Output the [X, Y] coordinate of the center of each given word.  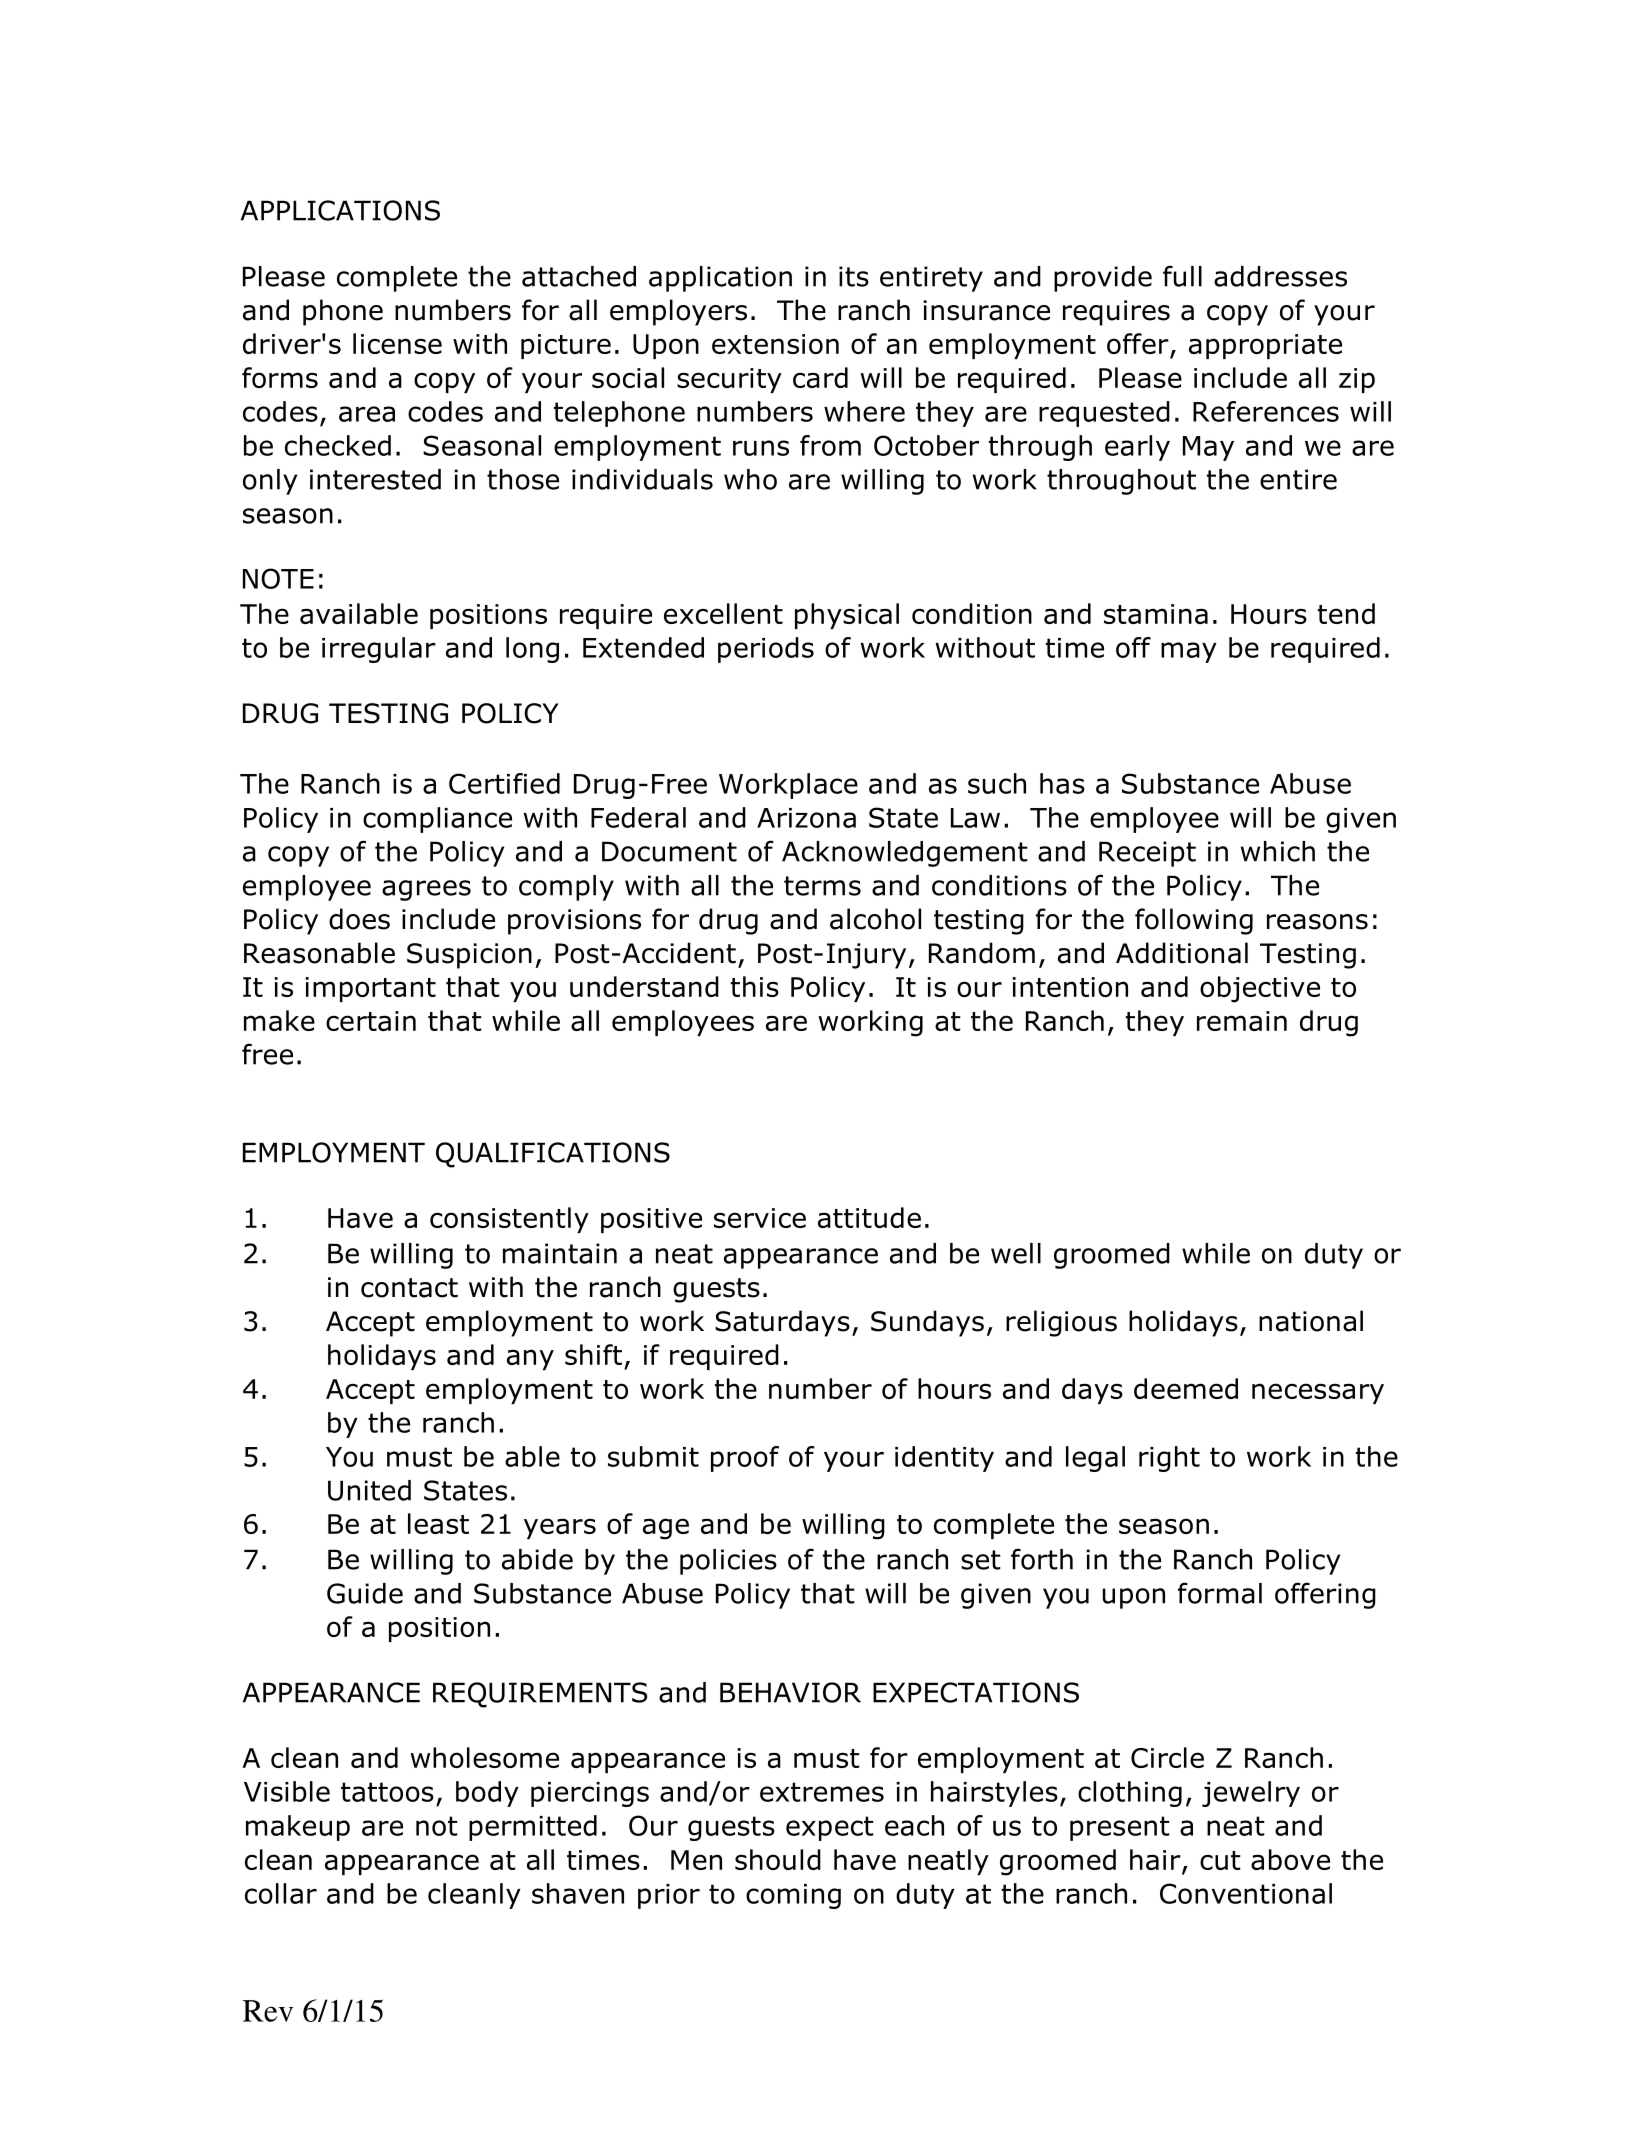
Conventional [1246, 1893]
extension [775, 344]
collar [281, 1893]
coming [793, 1896]
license [397, 343]
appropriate [1265, 346]
